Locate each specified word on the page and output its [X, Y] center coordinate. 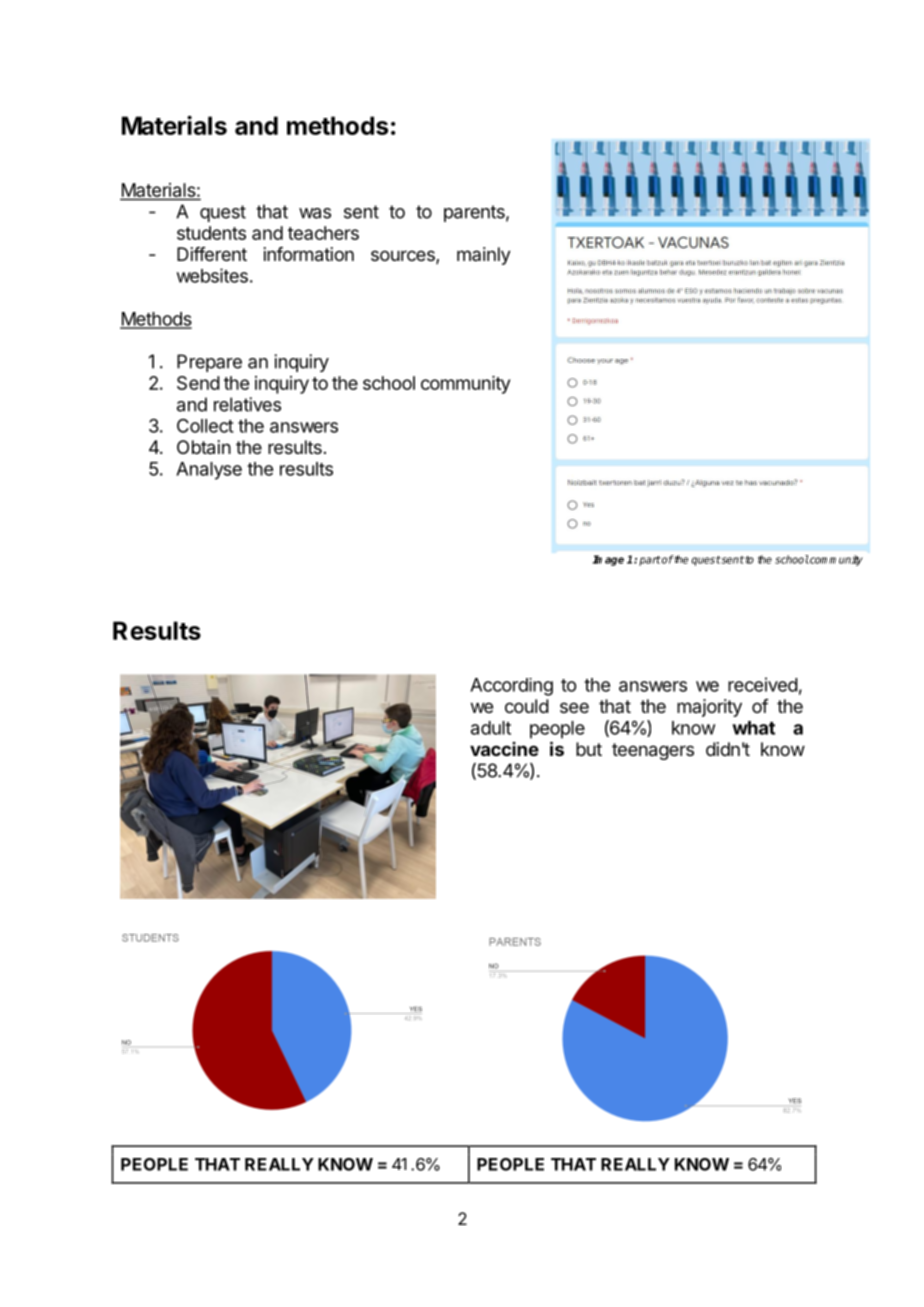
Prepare [209, 363]
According [511, 687]
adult [491, 728]
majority [709, 708]
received [763, 684]
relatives [247, 404]
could [527, 706]
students [211, 233]
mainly [484, 256]
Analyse [209, 471]
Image [608, 560]
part [650, 561]
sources [404, 257]
